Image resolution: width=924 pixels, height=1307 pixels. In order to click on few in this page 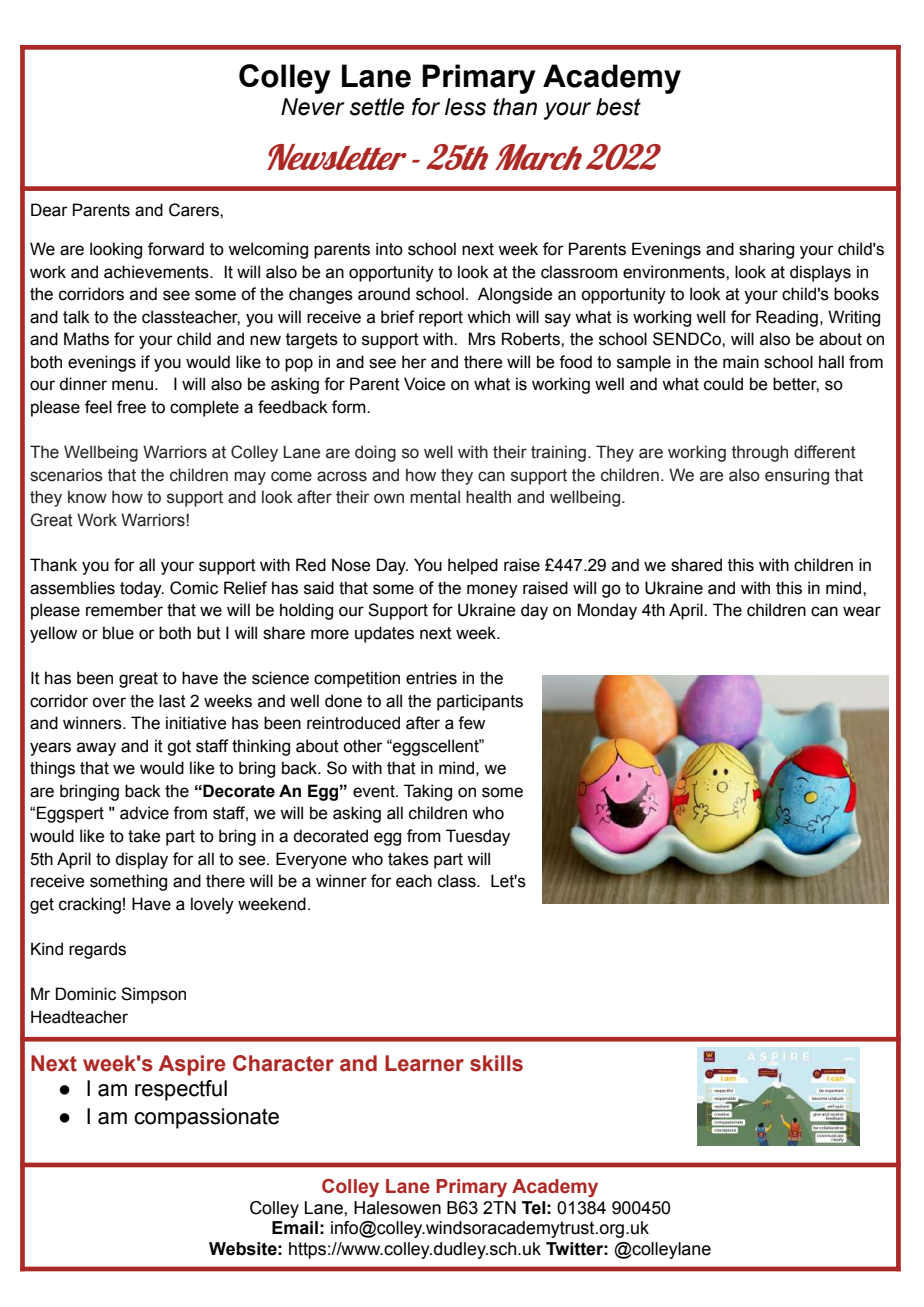, I will do `click(471, 723)`.
